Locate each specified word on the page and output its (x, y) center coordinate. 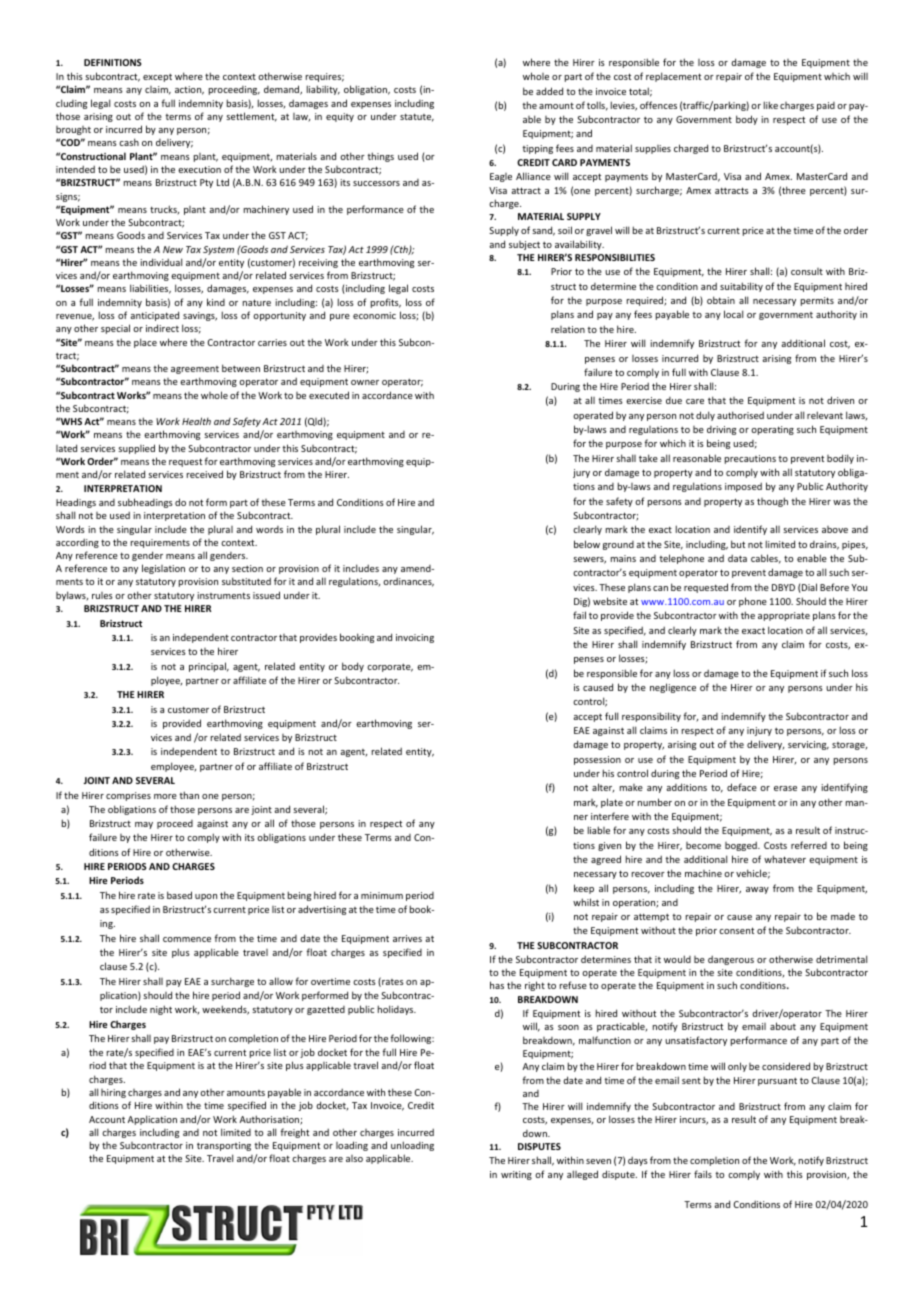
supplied (136, 449)
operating (772, 430)
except (157, 78)
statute (417, 117)
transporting (224, 1146)
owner (365, 382)
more (165, 796)
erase (785, 788)
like (771, 105)
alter (603, 788)
